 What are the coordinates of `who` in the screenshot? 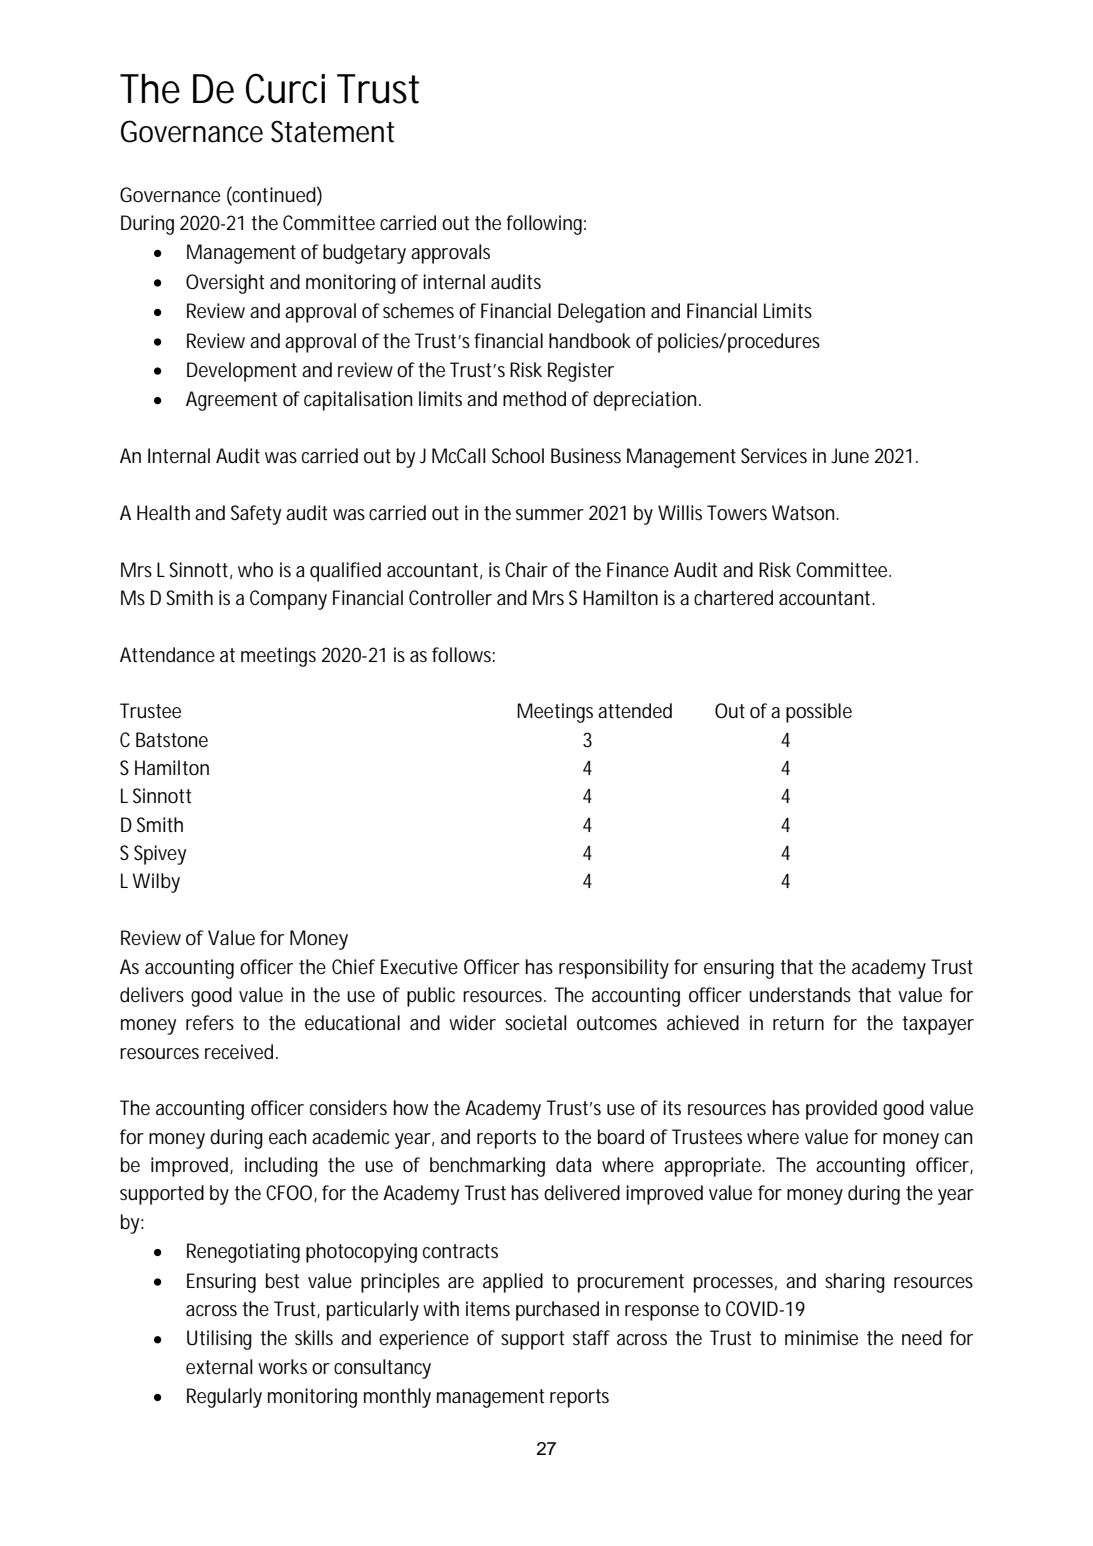 It's located at (255, 570).
